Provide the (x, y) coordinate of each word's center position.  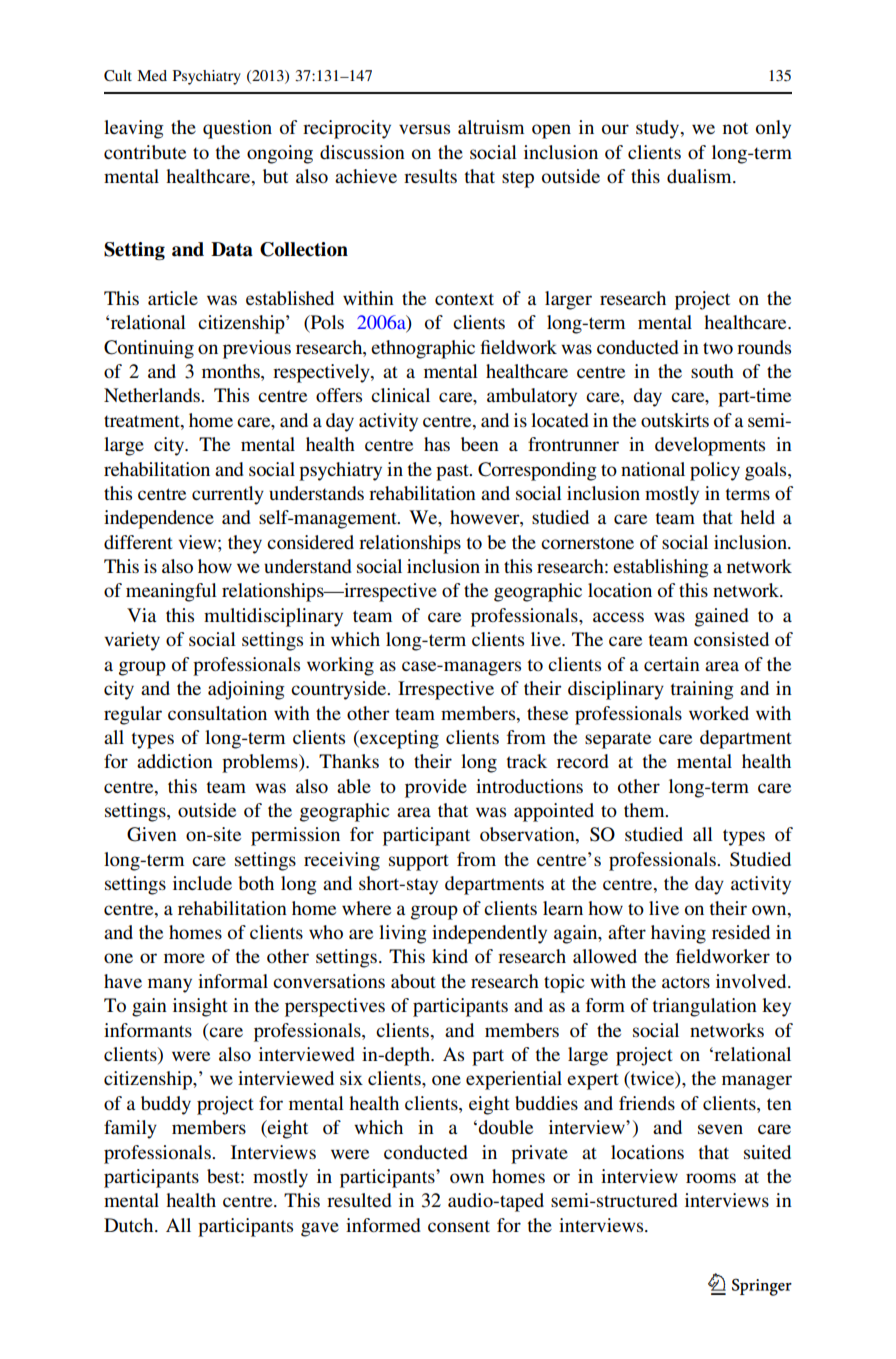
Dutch (130, 1225)
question (237, 129)
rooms (711, 1178)
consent (459, 1226)
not (735, 128)
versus (424, 129)
